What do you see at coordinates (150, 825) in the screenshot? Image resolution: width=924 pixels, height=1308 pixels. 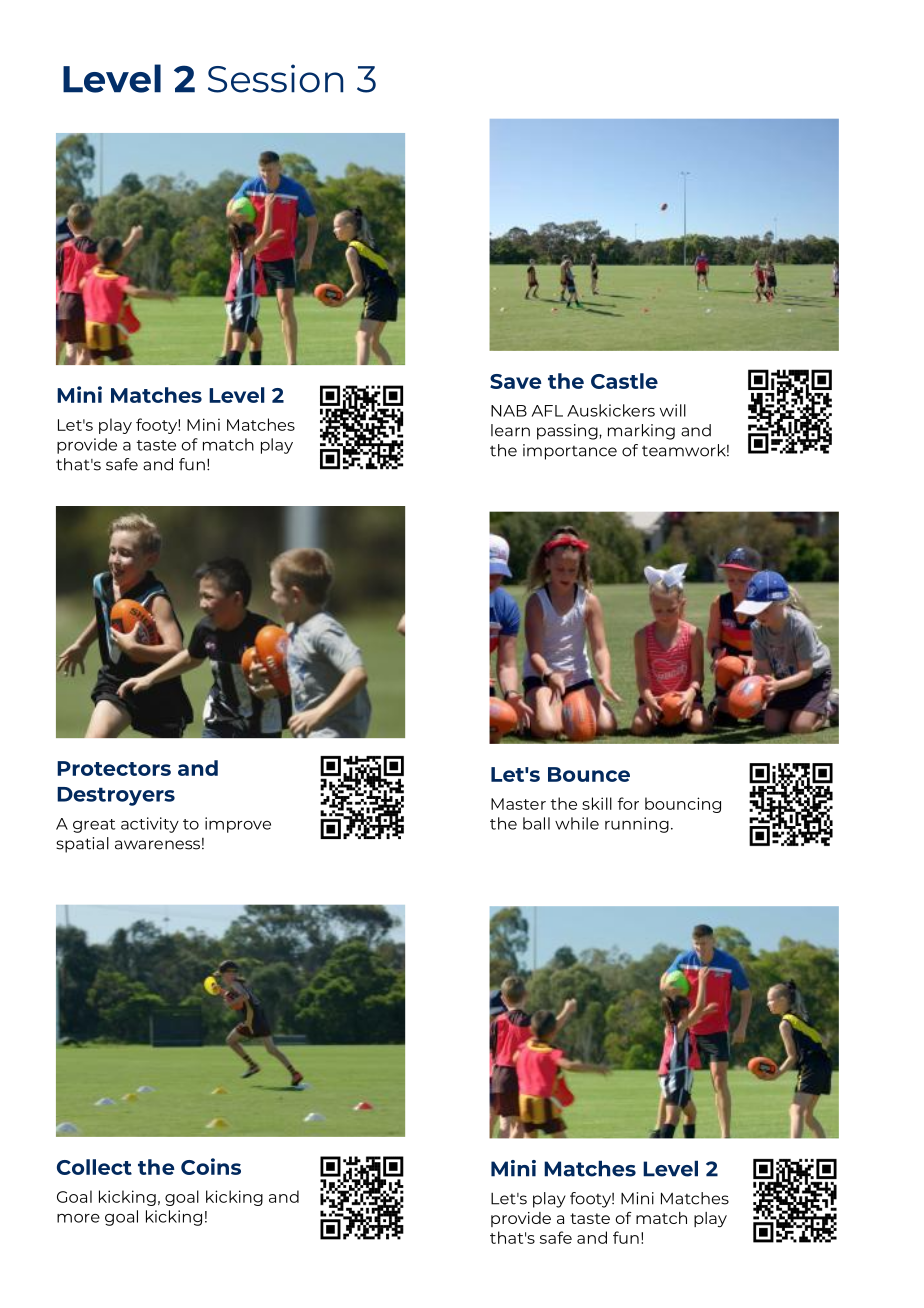 I see `activity` at bounding box center [150, 825].
